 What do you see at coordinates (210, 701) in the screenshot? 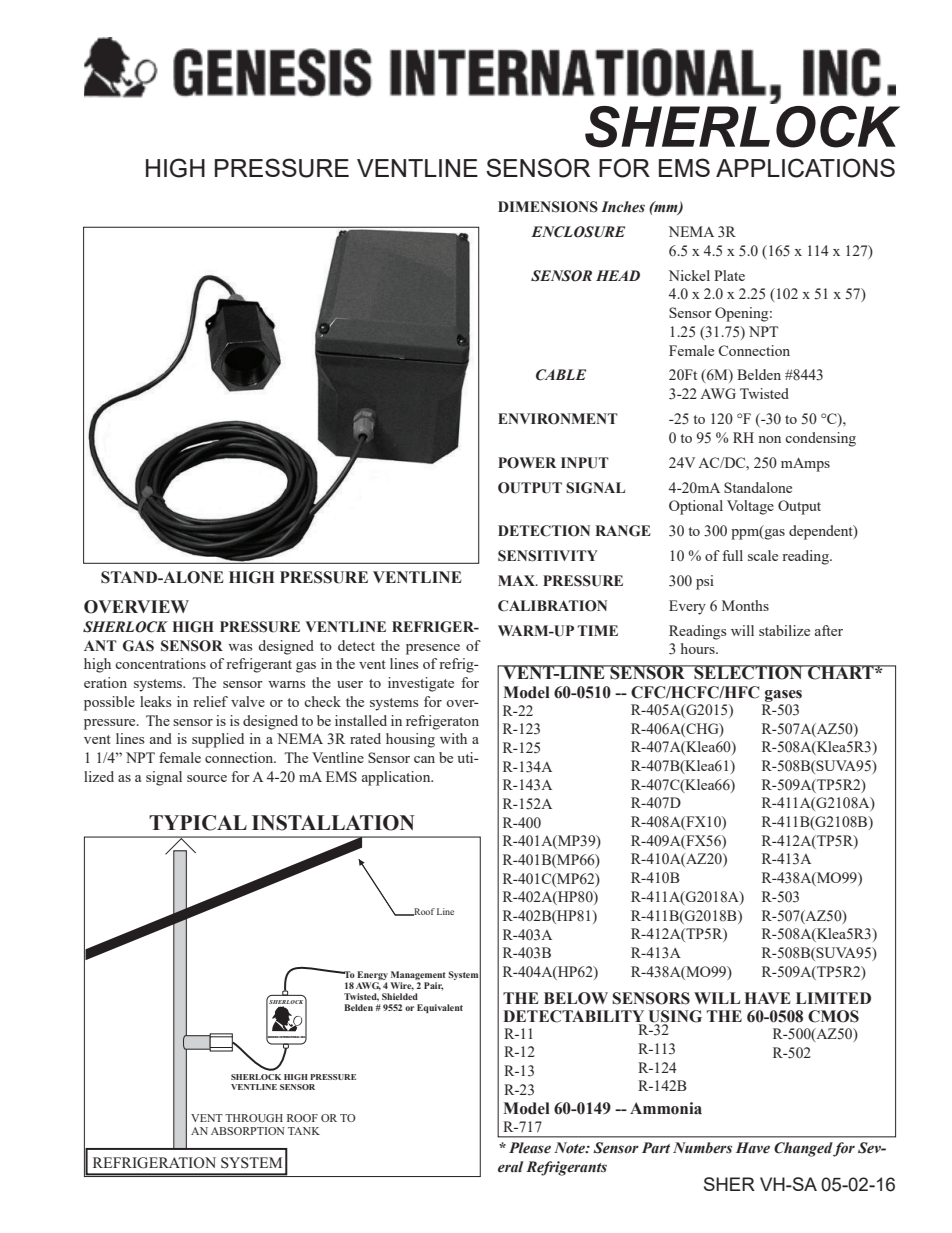
I see `relief` at bounding box center [210, 701].
